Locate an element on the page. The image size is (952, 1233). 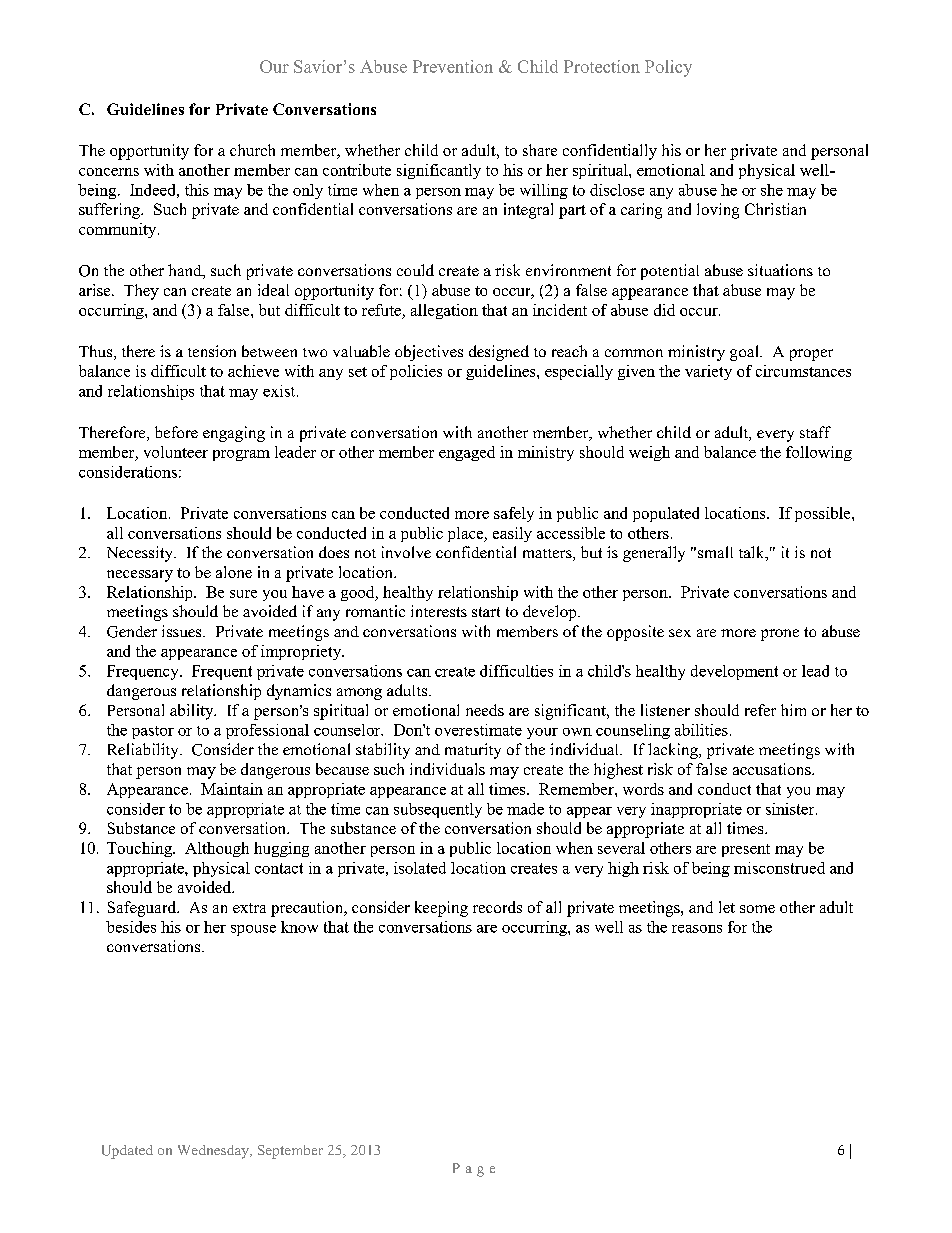
maturity is located at coordinates (473, 751).
